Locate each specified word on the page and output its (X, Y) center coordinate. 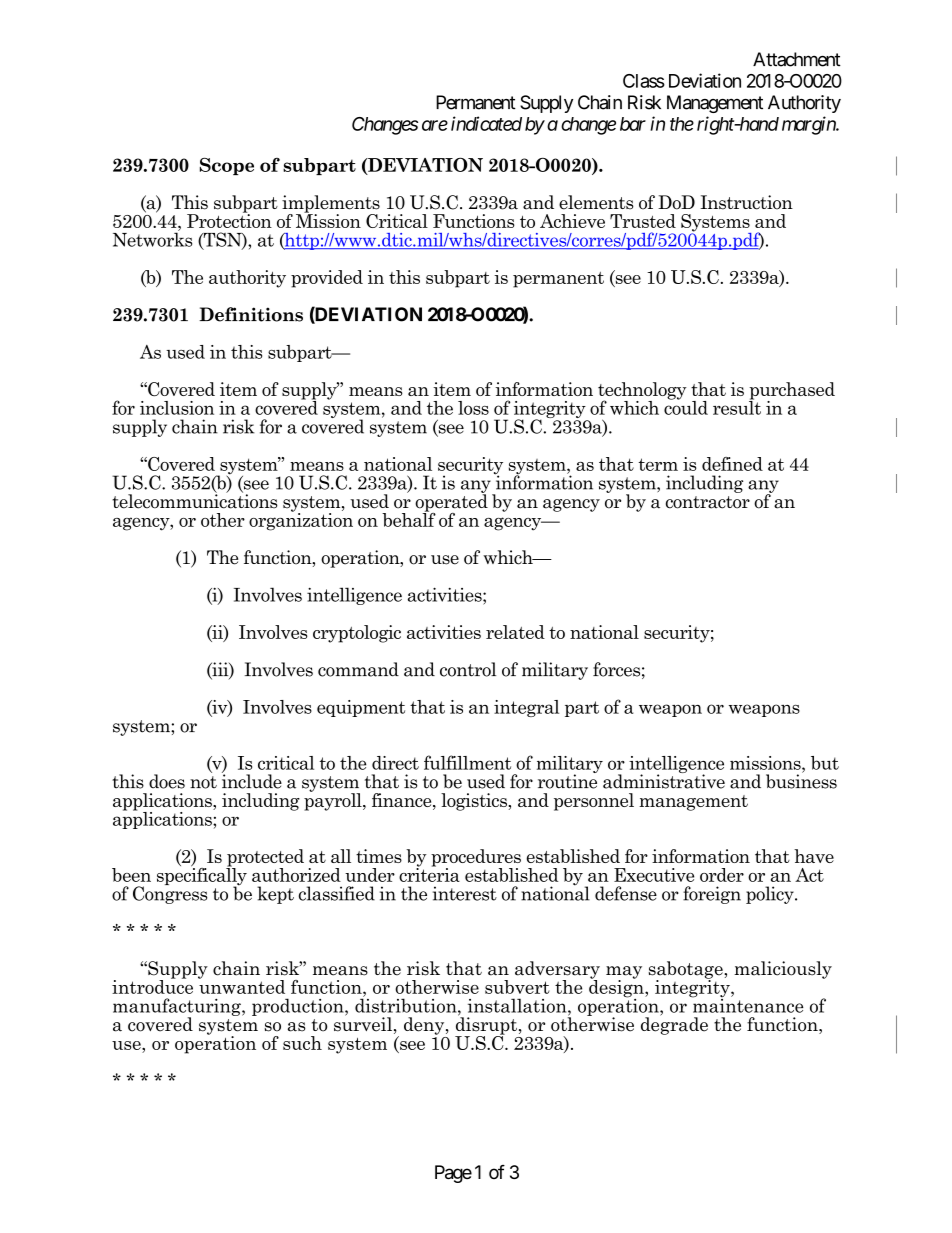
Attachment (797, 59)
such (302, 1043)
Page (453, 1174)
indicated (486, 123)
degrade (674, 1025)
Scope (227, 166)
